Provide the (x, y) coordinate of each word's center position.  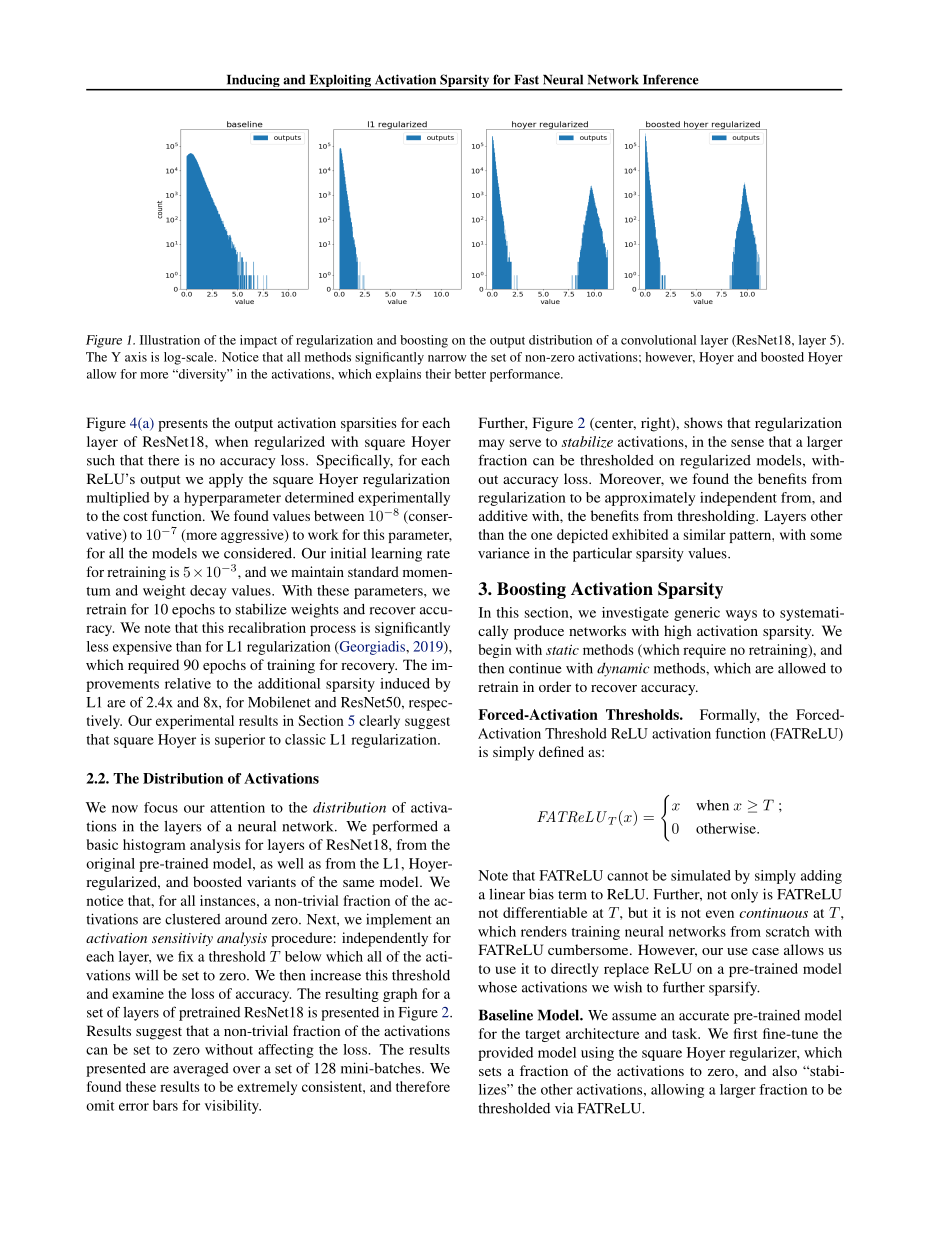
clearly (379, 722)
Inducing (253, 82)
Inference (671, 79)
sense (747, 443)
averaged (201, 1070)
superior (240, 741)
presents (183, 425)
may (491, 444)
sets (490, 1071)
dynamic (623, 670)
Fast (526, 80)
